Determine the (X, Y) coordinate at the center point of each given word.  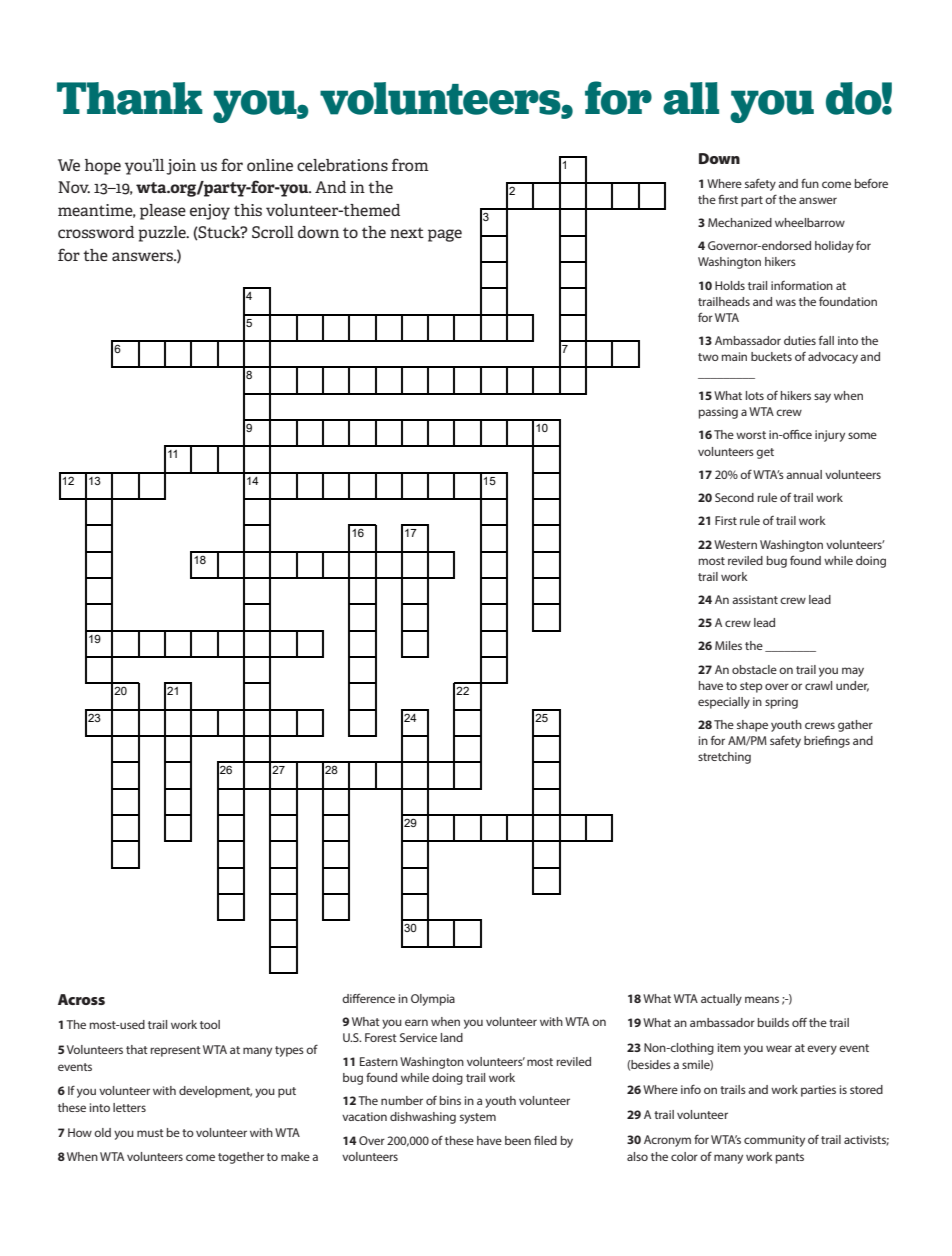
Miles (728, 645)
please (163, 212)
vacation (364, 1116)
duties (800, 340)
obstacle (754, 669)
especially (724, 703)
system (478, 1118)
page (445, 235)
